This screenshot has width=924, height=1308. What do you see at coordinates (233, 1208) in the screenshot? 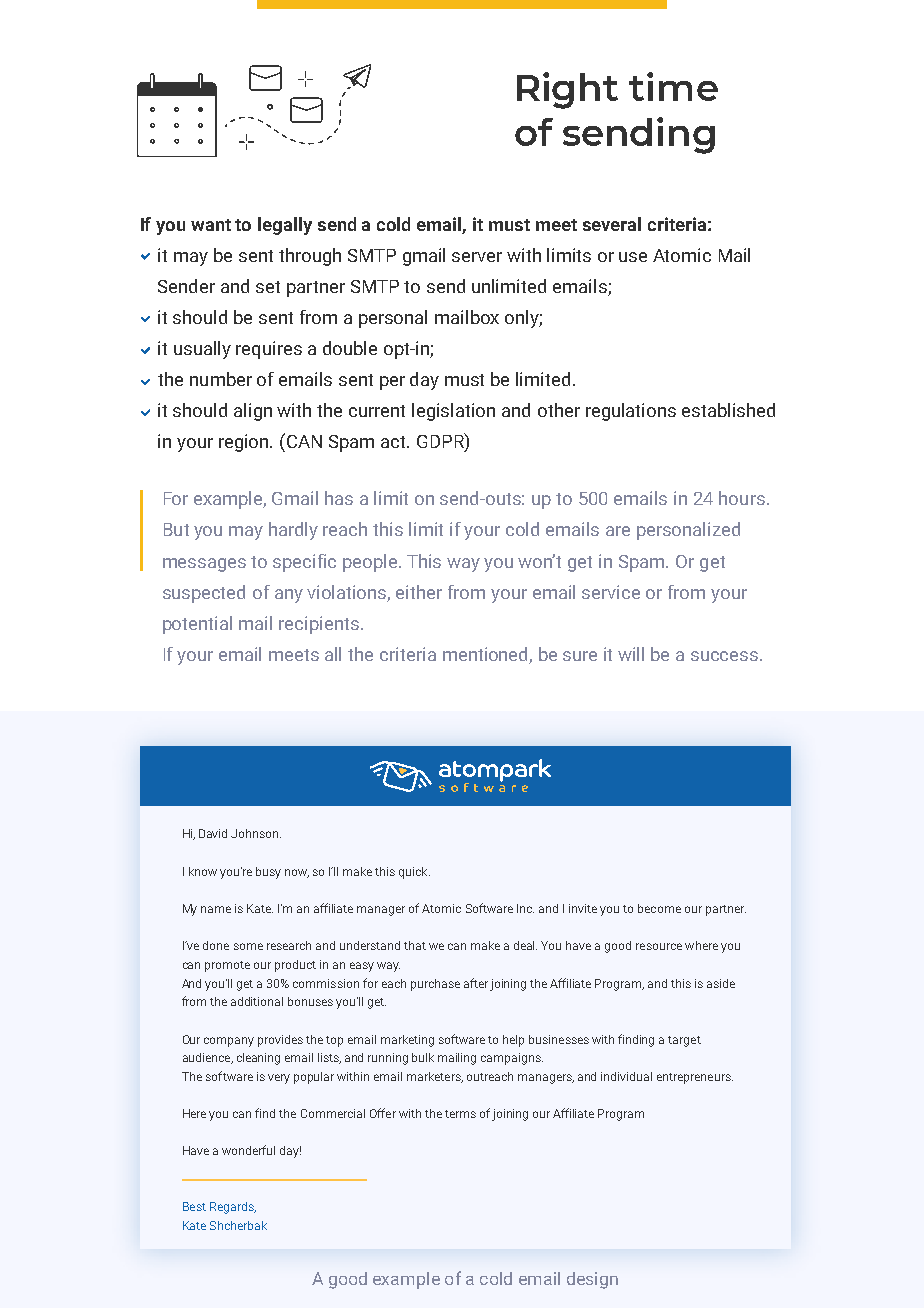
I see `Regards` at bounding box center [233, 1208].
